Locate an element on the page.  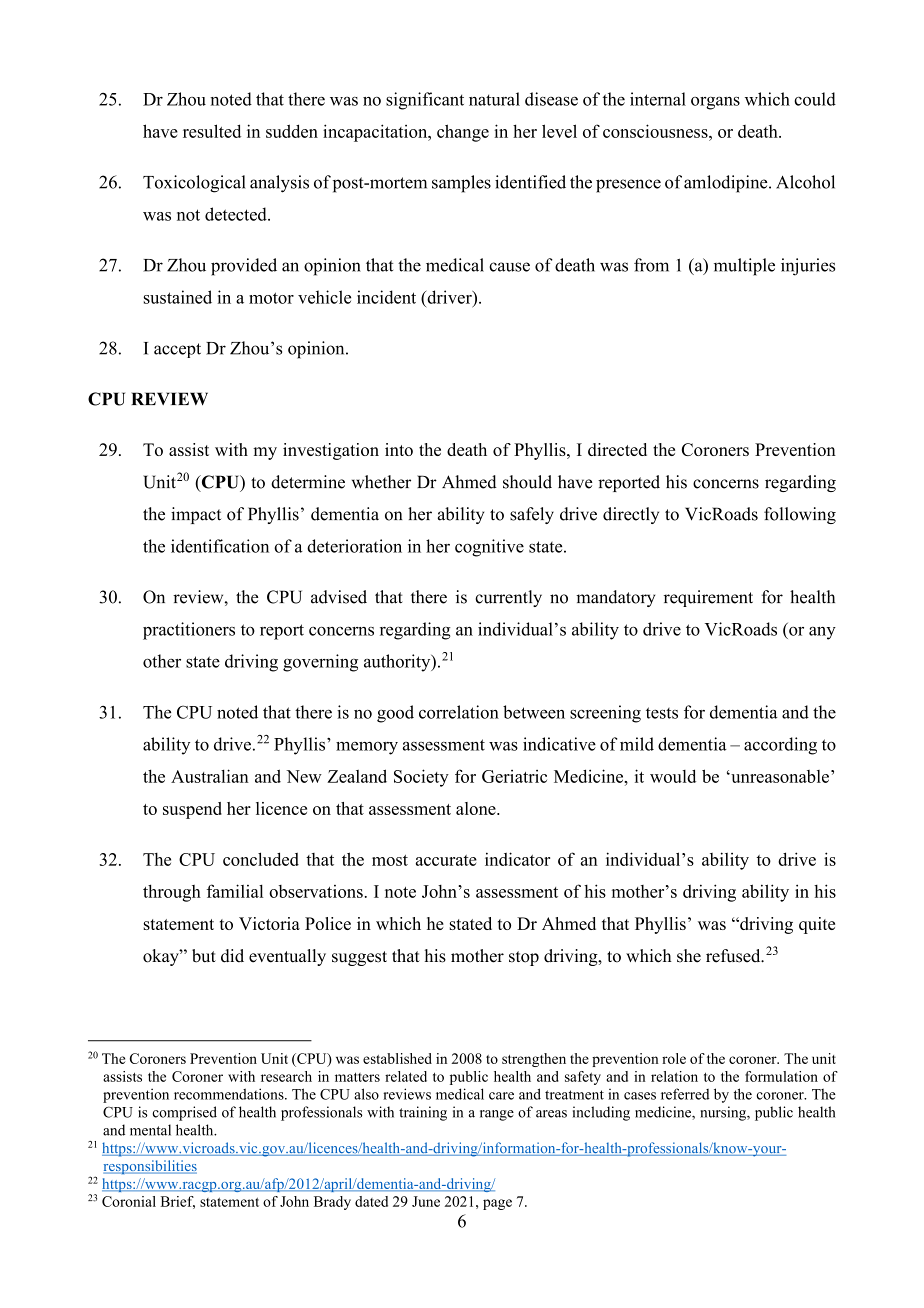
resulted is located at coordinates (212, 131).
